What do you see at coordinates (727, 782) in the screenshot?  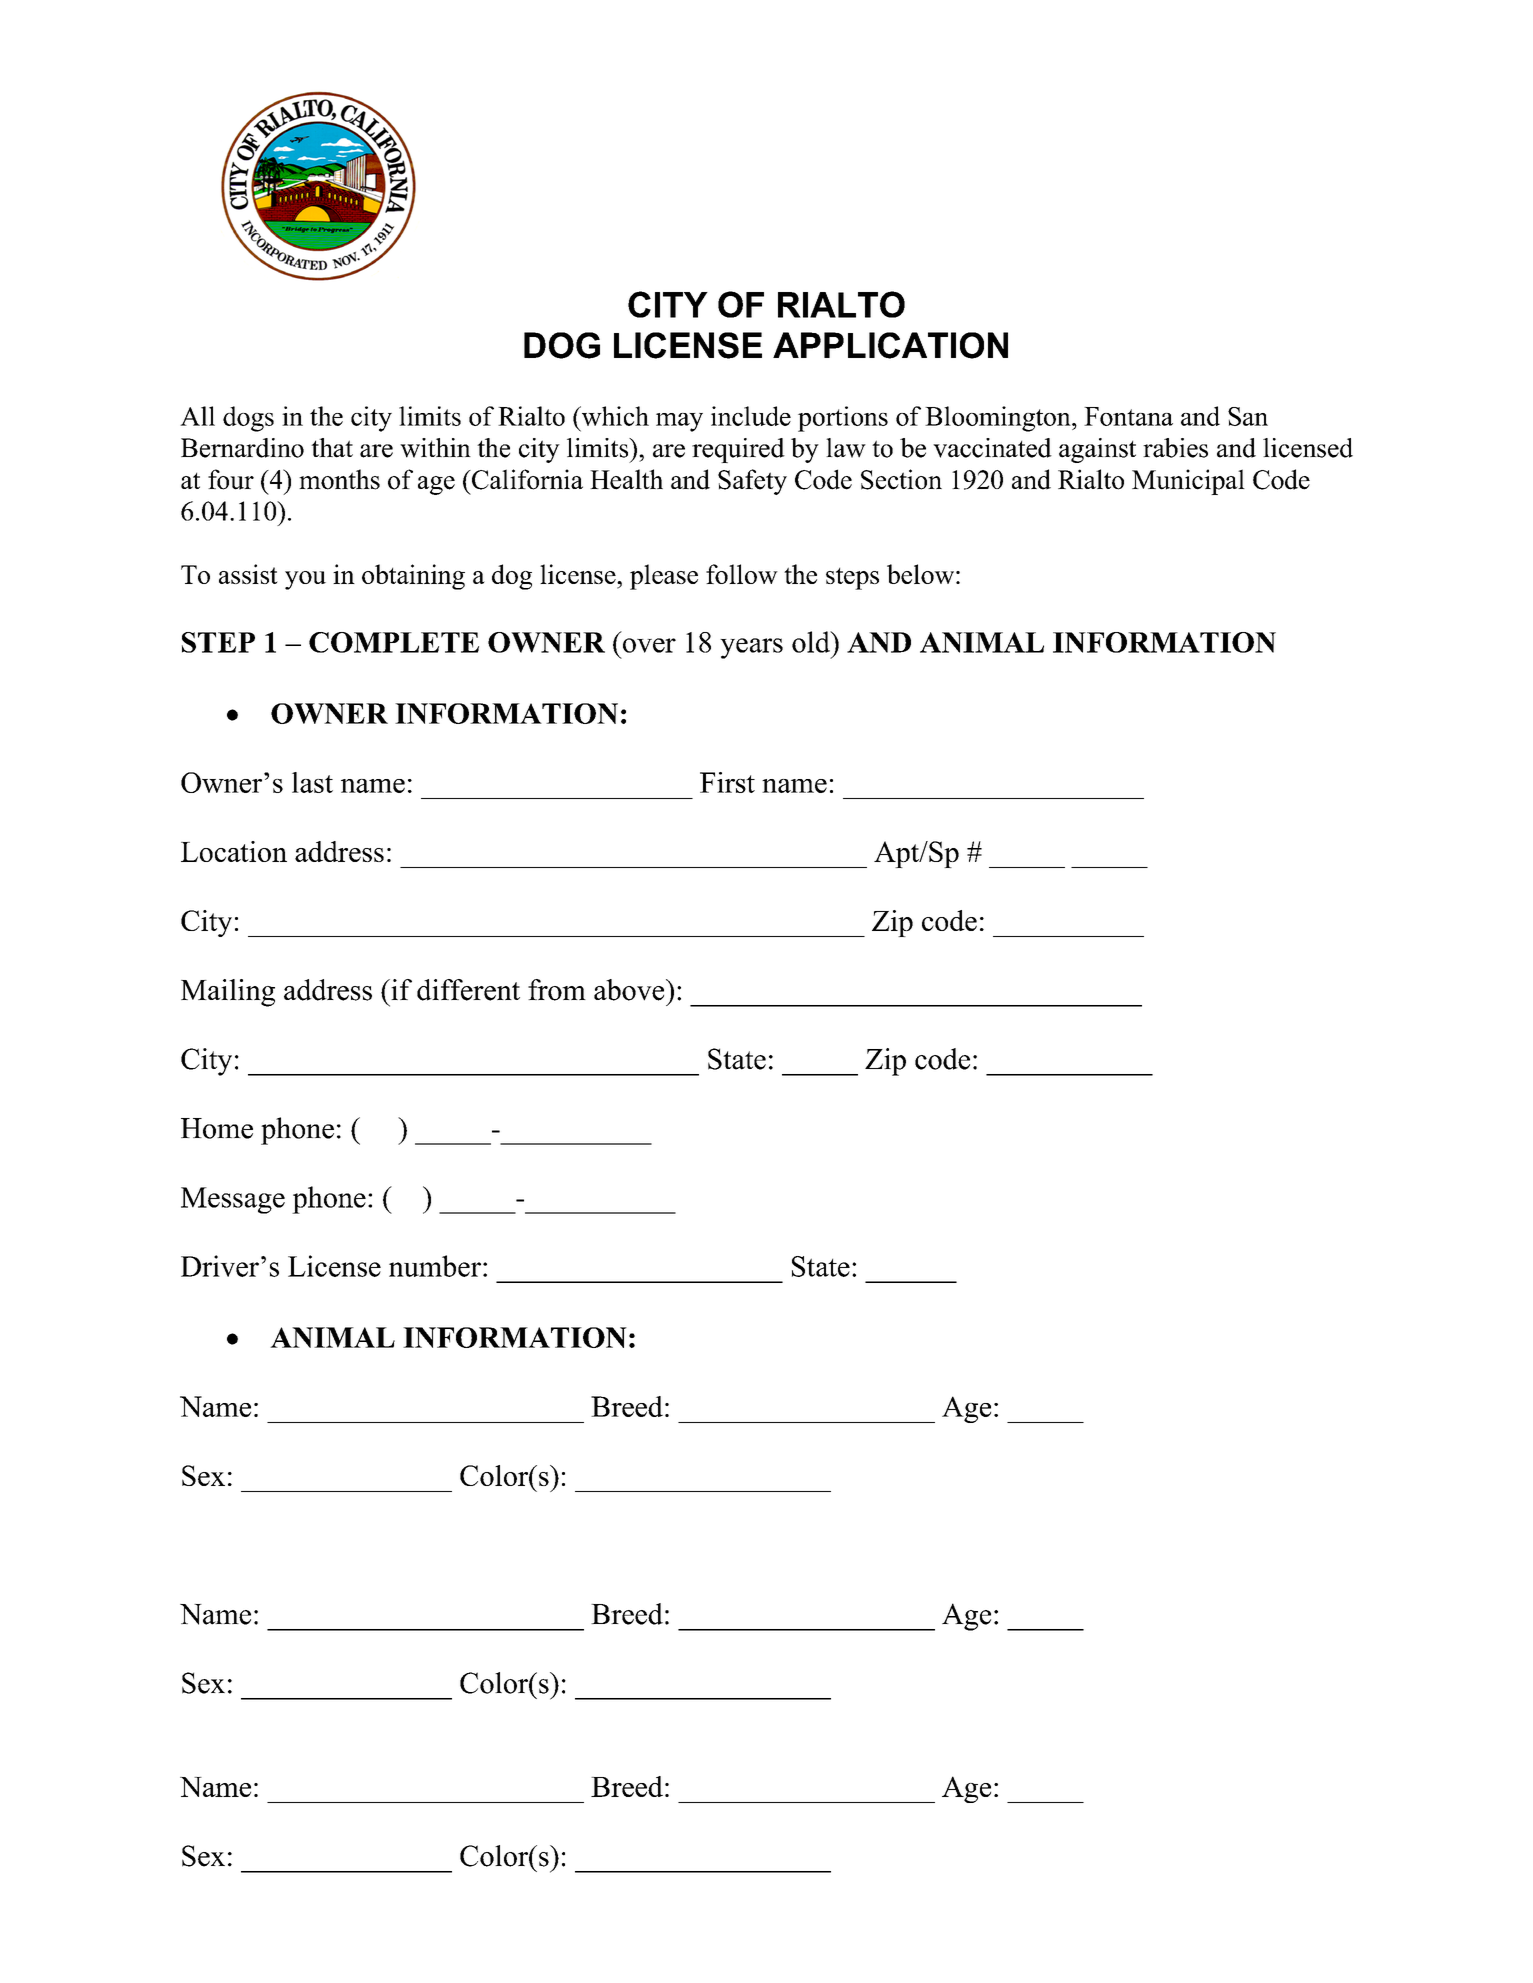 I see `First` at bounding box center [727, 782].
